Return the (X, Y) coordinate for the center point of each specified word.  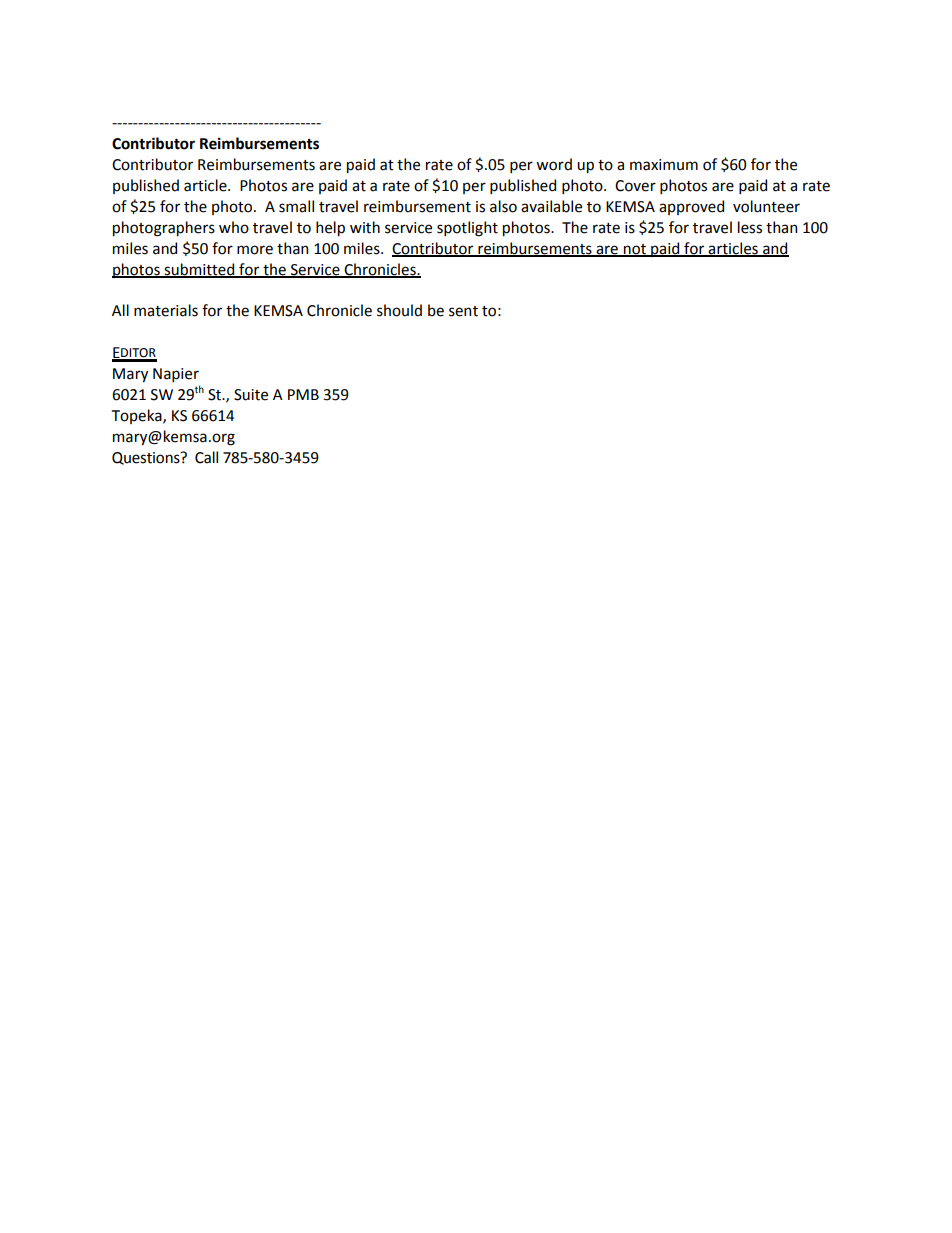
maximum (664, 165)
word (554, 164)
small (296, 206)
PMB (303, 394)
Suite (251, 395)
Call (206, 457)
